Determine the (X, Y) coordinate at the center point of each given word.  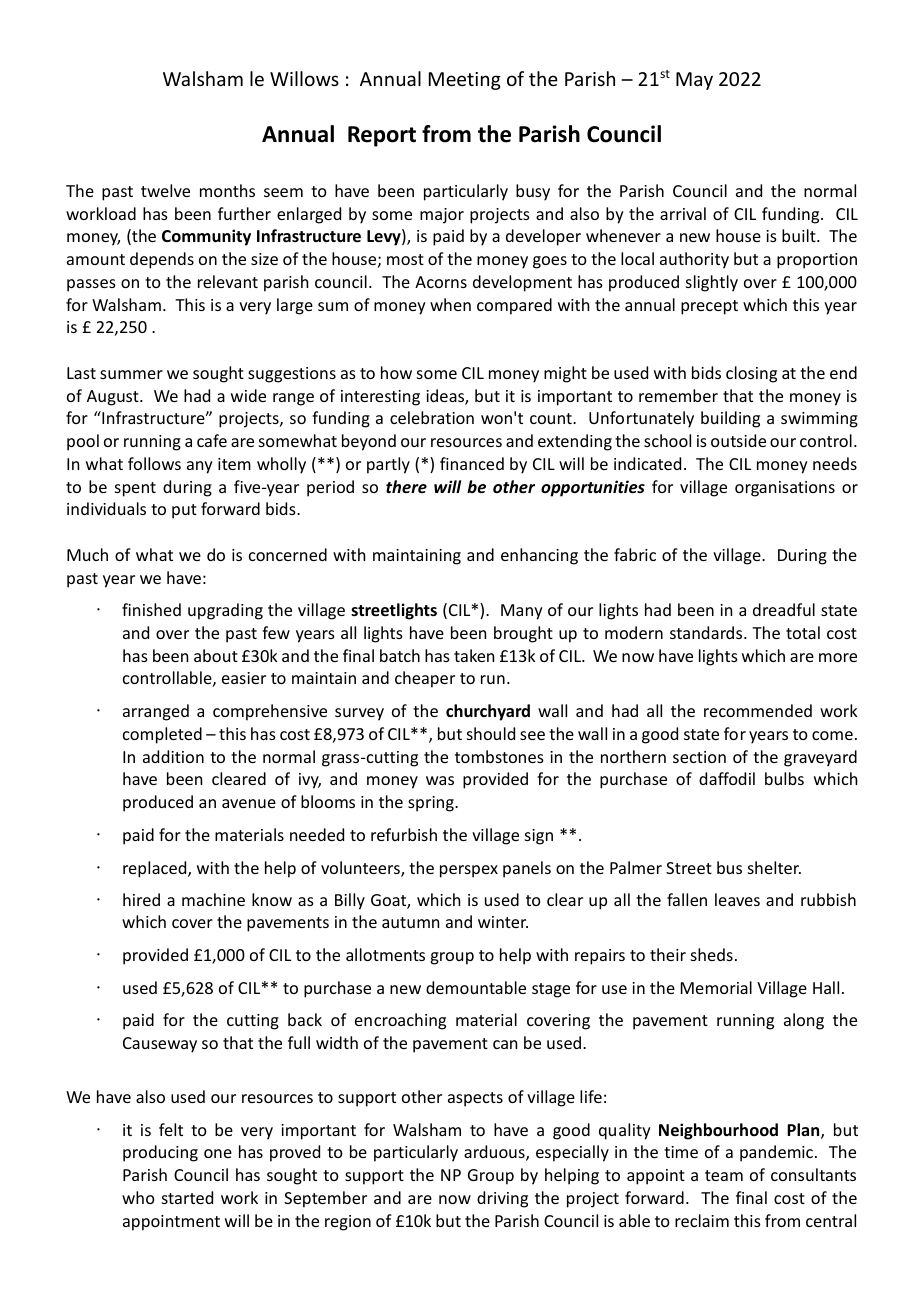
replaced (156, 869)
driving (502, 1199)
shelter (774, 867)
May (694, 81)
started (187, 1197)
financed (472, 463)
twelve (165, 190)
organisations (785, 489)
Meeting (465, 81)
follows (154, 463)
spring (432, 804)
